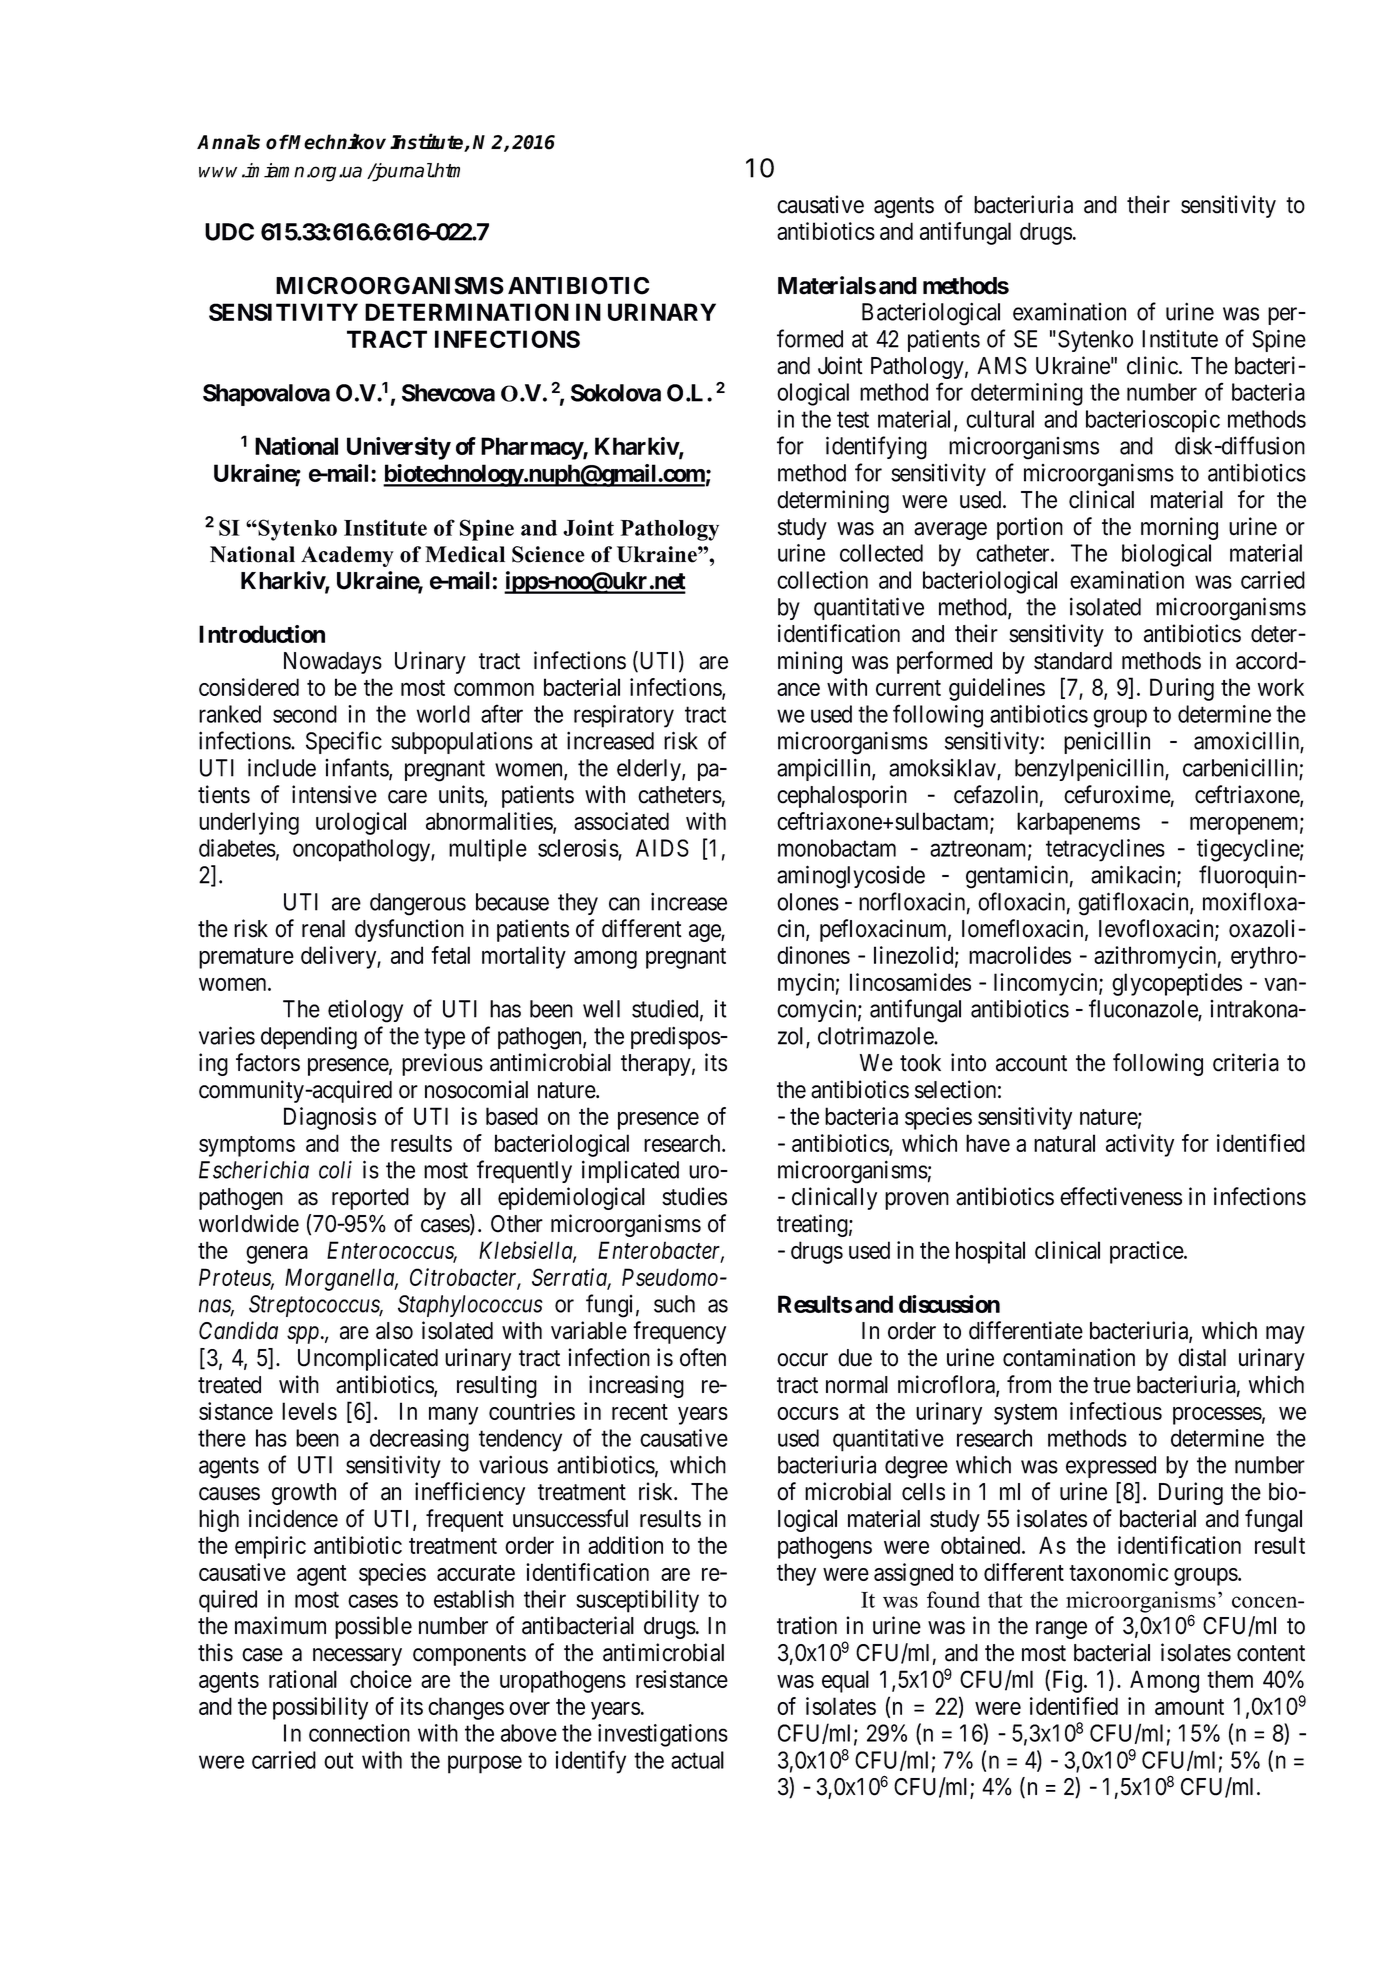  What do you see at coordinates (1002, 366) in the screenshot?
I see `AMS` at bounding box center [1002, 366].
